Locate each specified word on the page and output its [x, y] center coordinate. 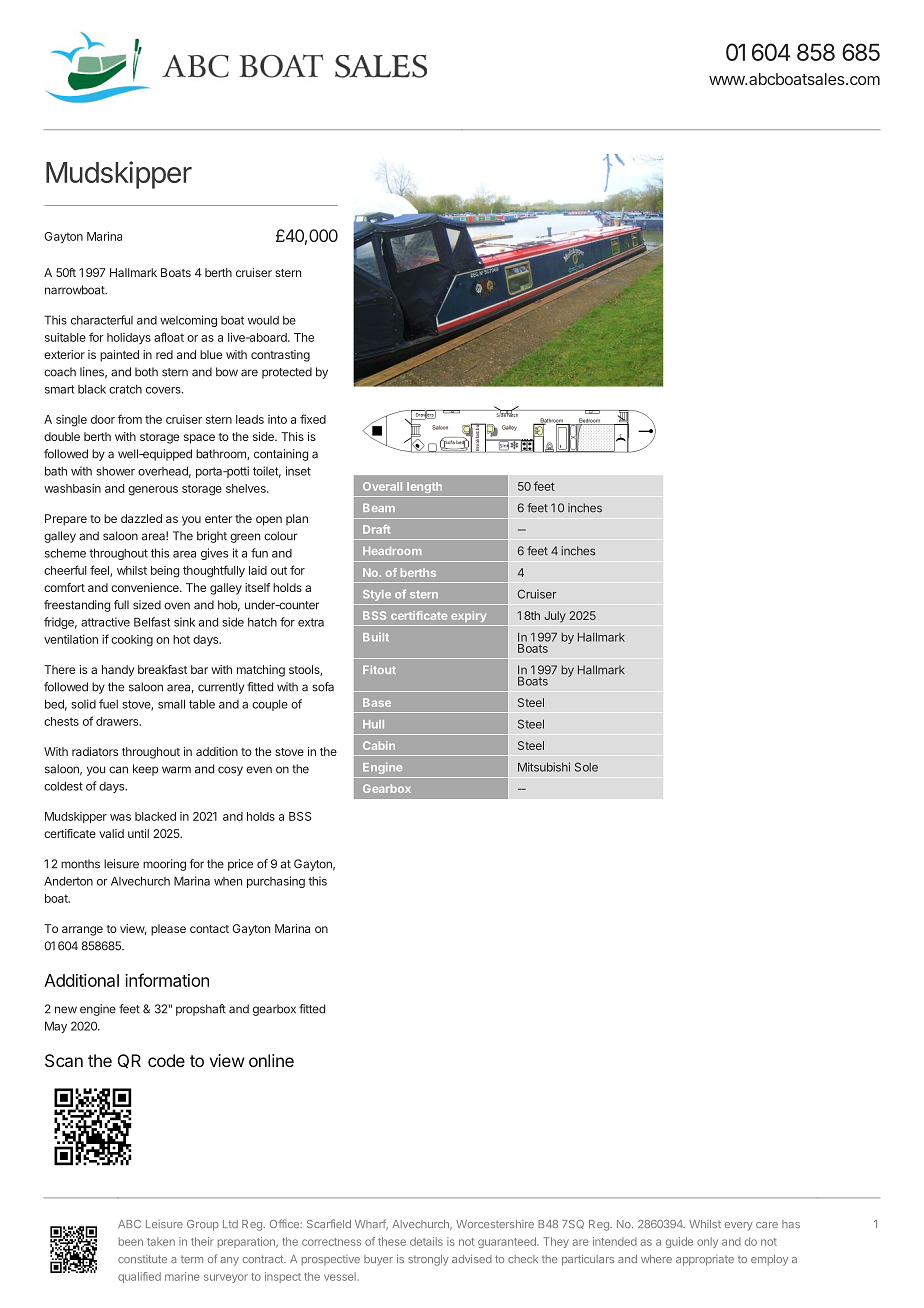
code [166, 1060]
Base [377, 702]
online [271, 1060]
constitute [142, 1259]
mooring [164, 865]
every [739, 1226]
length [424, 487]
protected [287, 373]
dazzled [141, 518]
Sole [586, 767]
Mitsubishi [544, 767]
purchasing [276, 882]
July [555, 617]
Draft [376, 529]
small [171, 704]
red [164, 354]
